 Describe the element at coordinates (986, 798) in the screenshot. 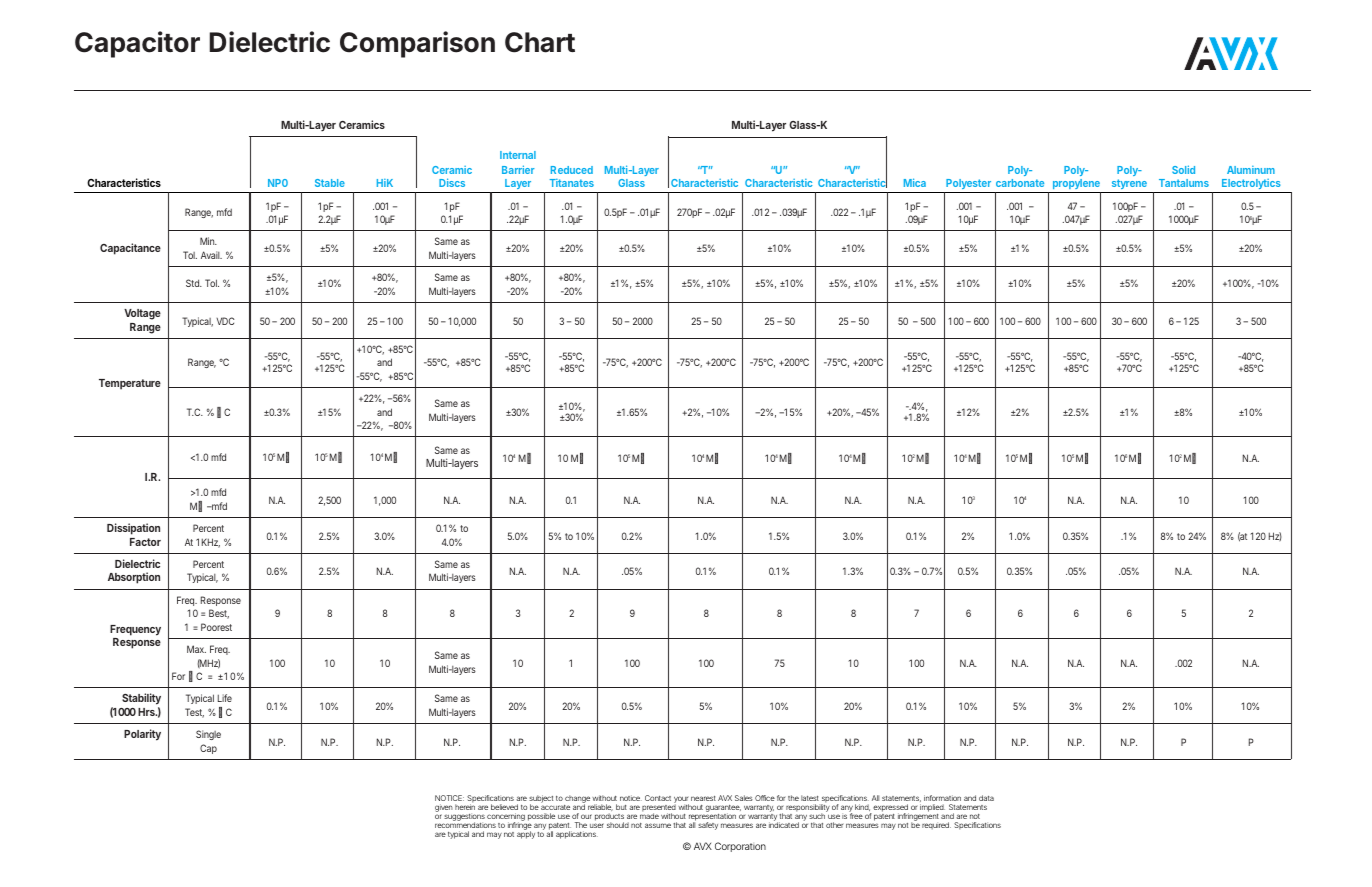

I see `data` at that location.
